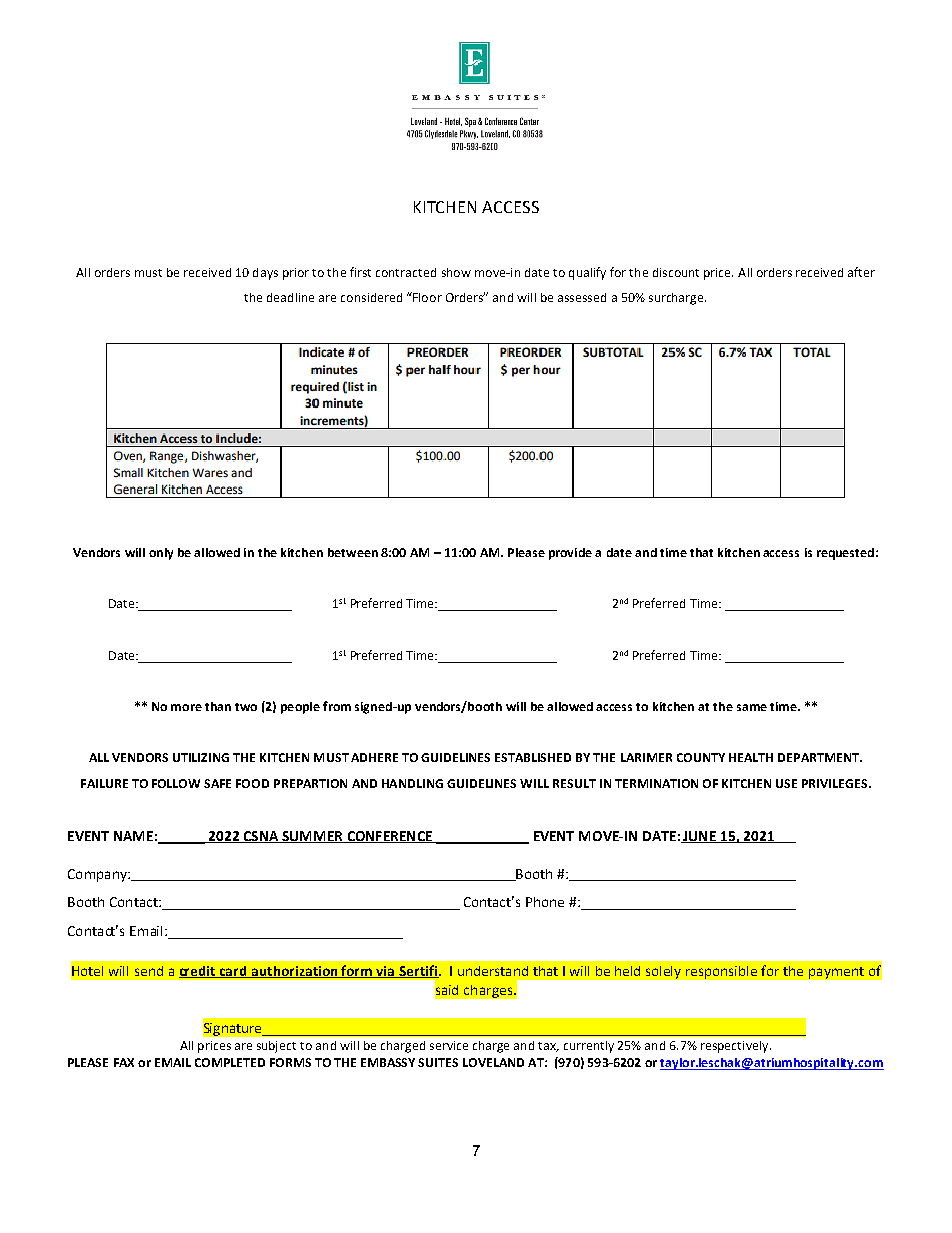 This screenshot has height=1233, width=952. Describe the element at coordinates (456, 272) in the screenshot. I see `show` at that location.
